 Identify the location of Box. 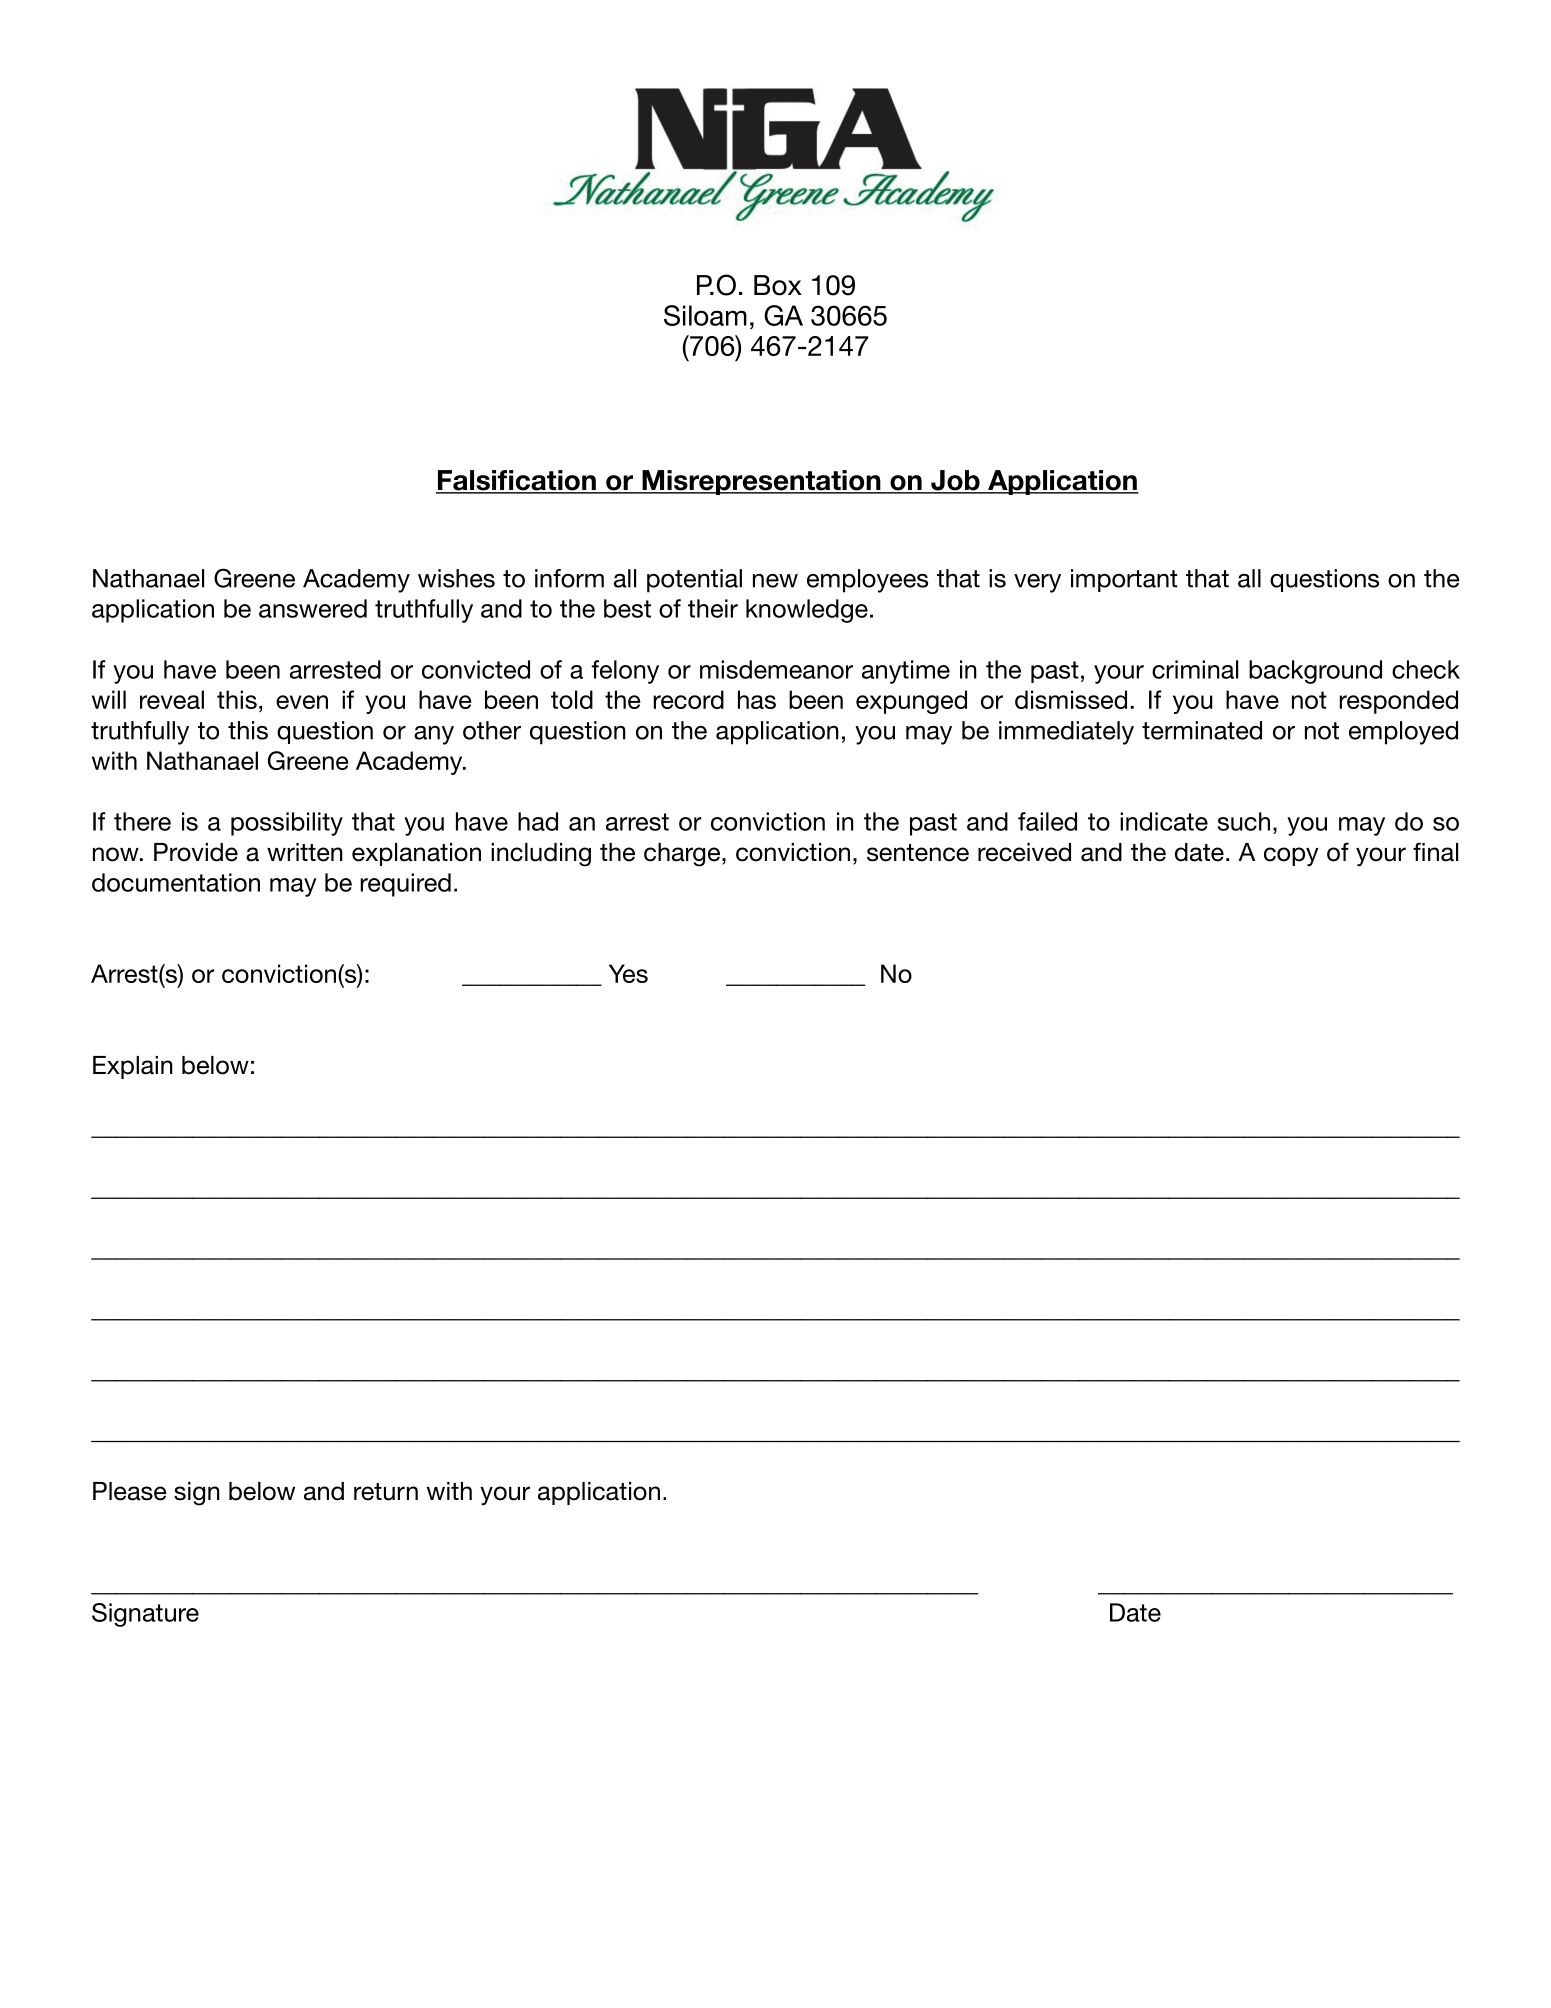
(778, 285).
